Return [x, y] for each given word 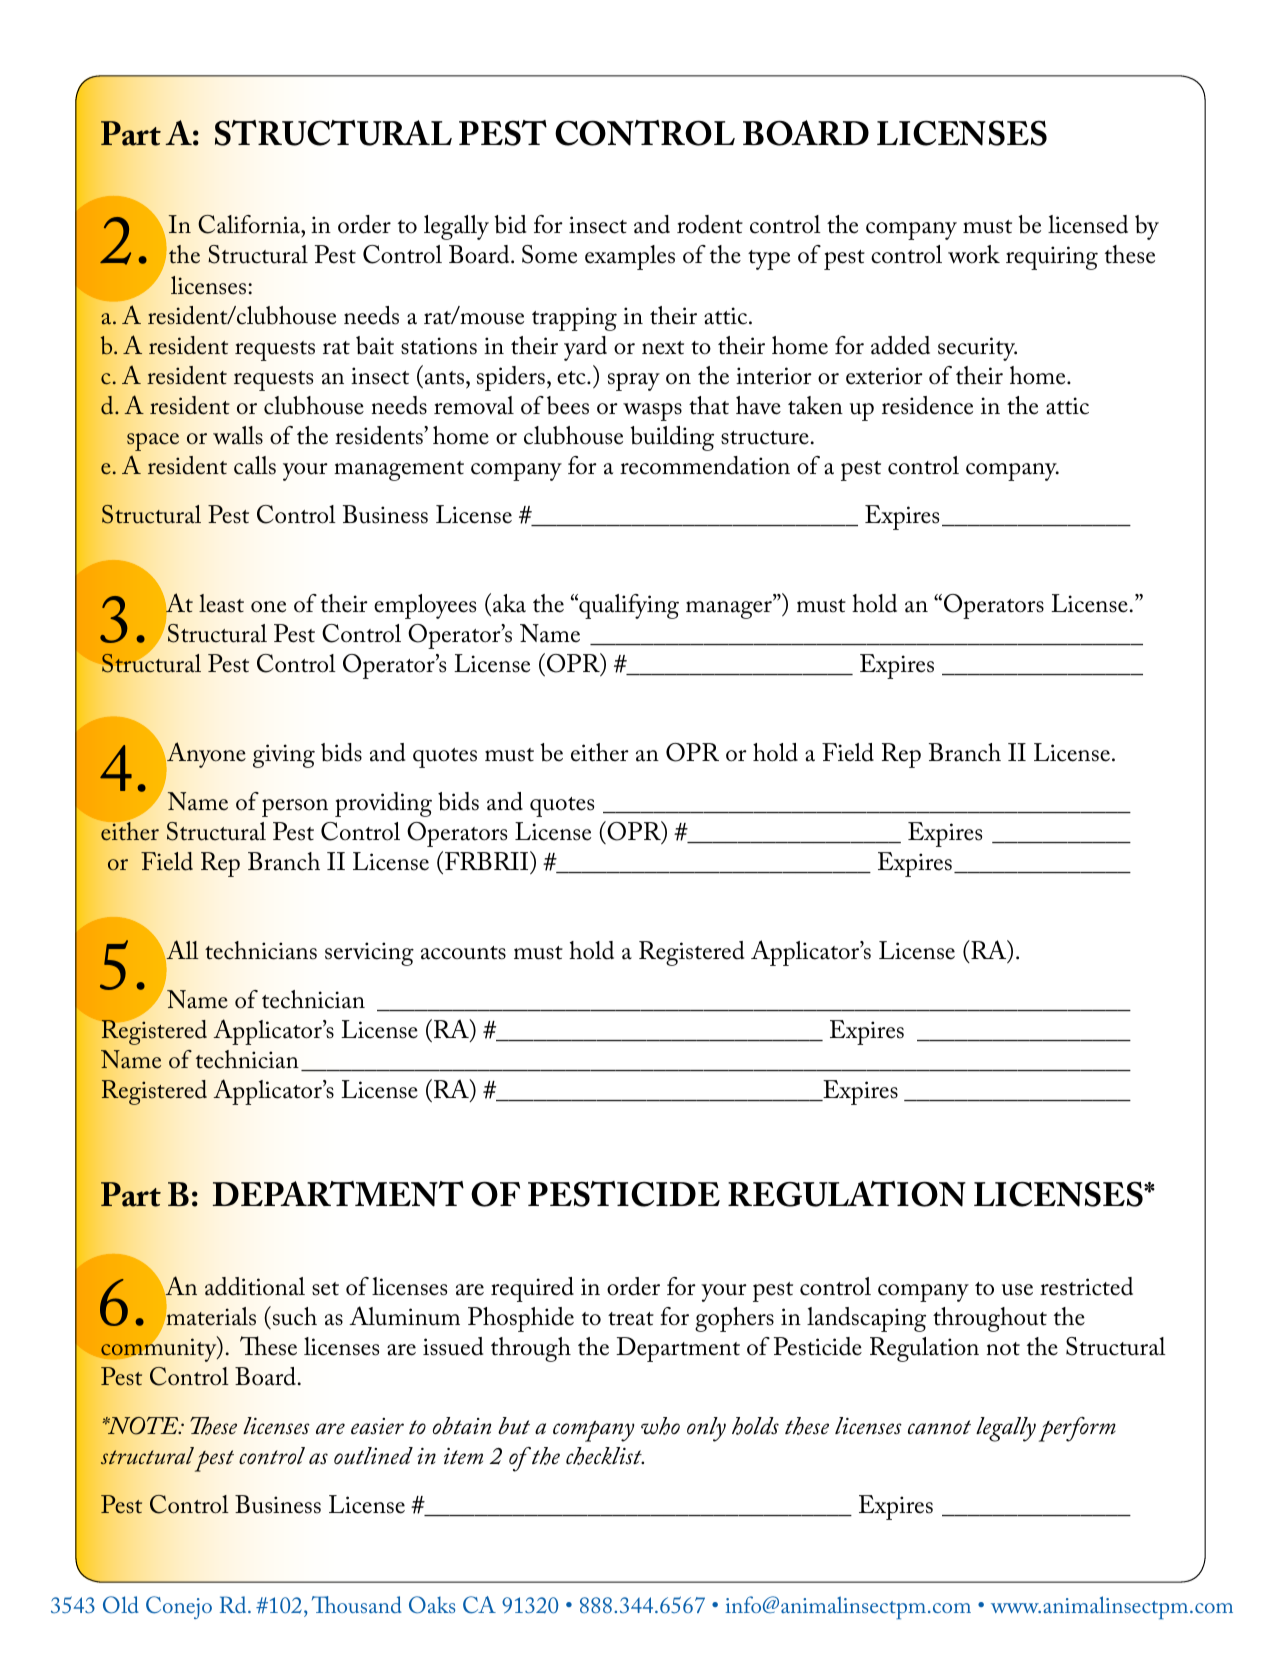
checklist [605, 1456]
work [974, 254]
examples [630, 257]
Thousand [357, 1604]
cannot [939, 1427]
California [250, 224]
